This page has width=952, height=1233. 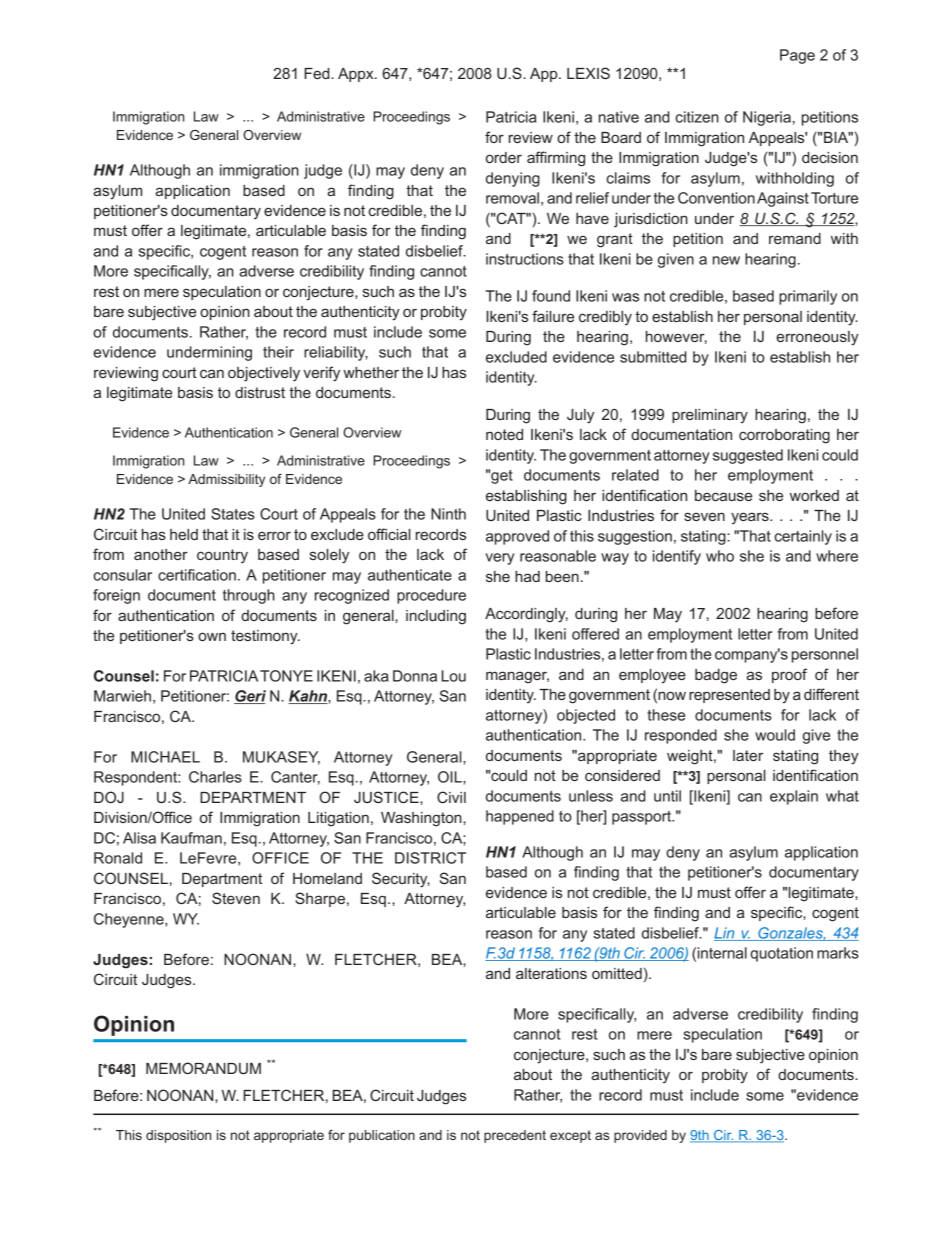 What do you see at coordinates (504, 157) in the page?
I see `order` at bounding box center [504, 157].
